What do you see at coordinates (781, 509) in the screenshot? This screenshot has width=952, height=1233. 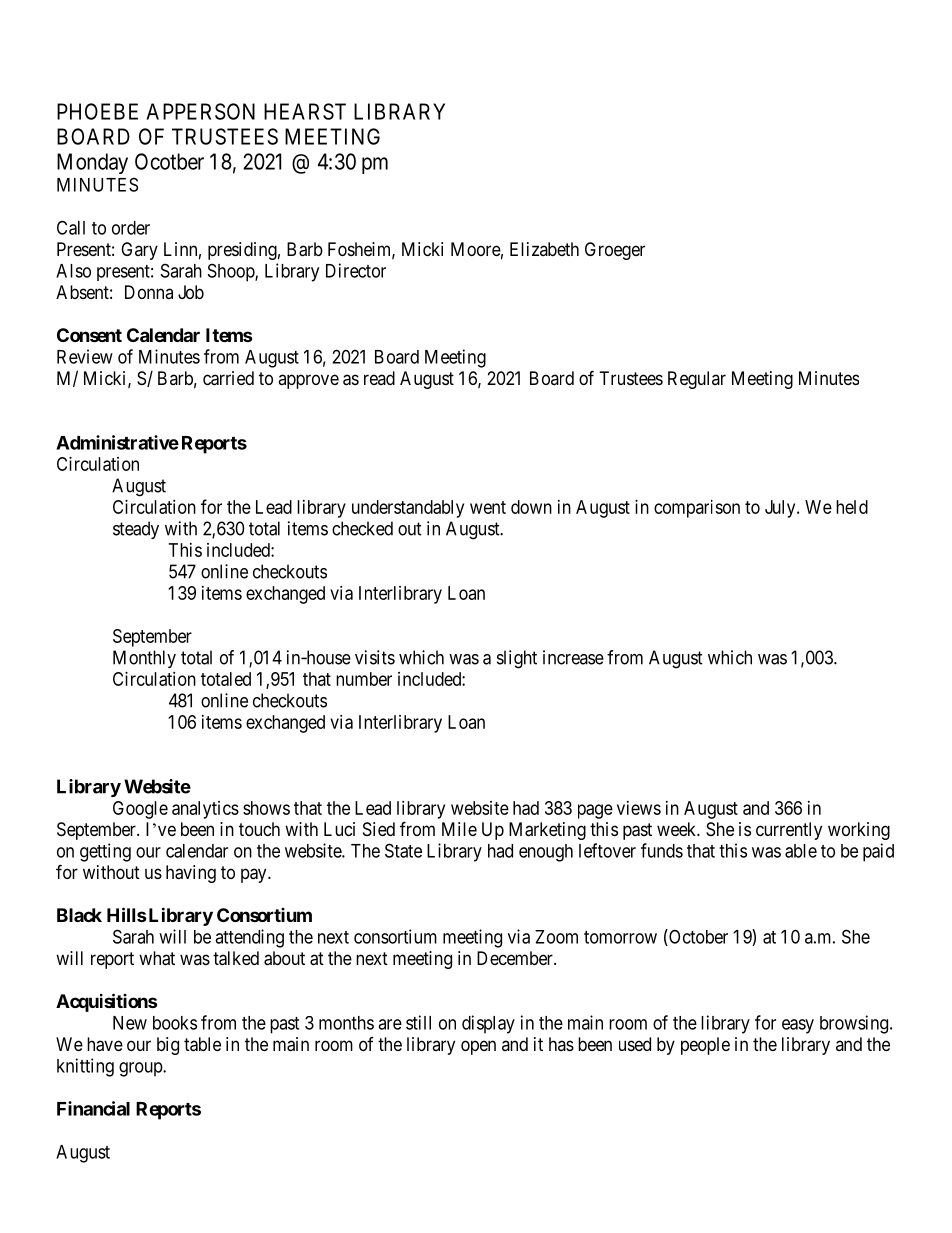 I see `July` at bounding box center [781, 509].
